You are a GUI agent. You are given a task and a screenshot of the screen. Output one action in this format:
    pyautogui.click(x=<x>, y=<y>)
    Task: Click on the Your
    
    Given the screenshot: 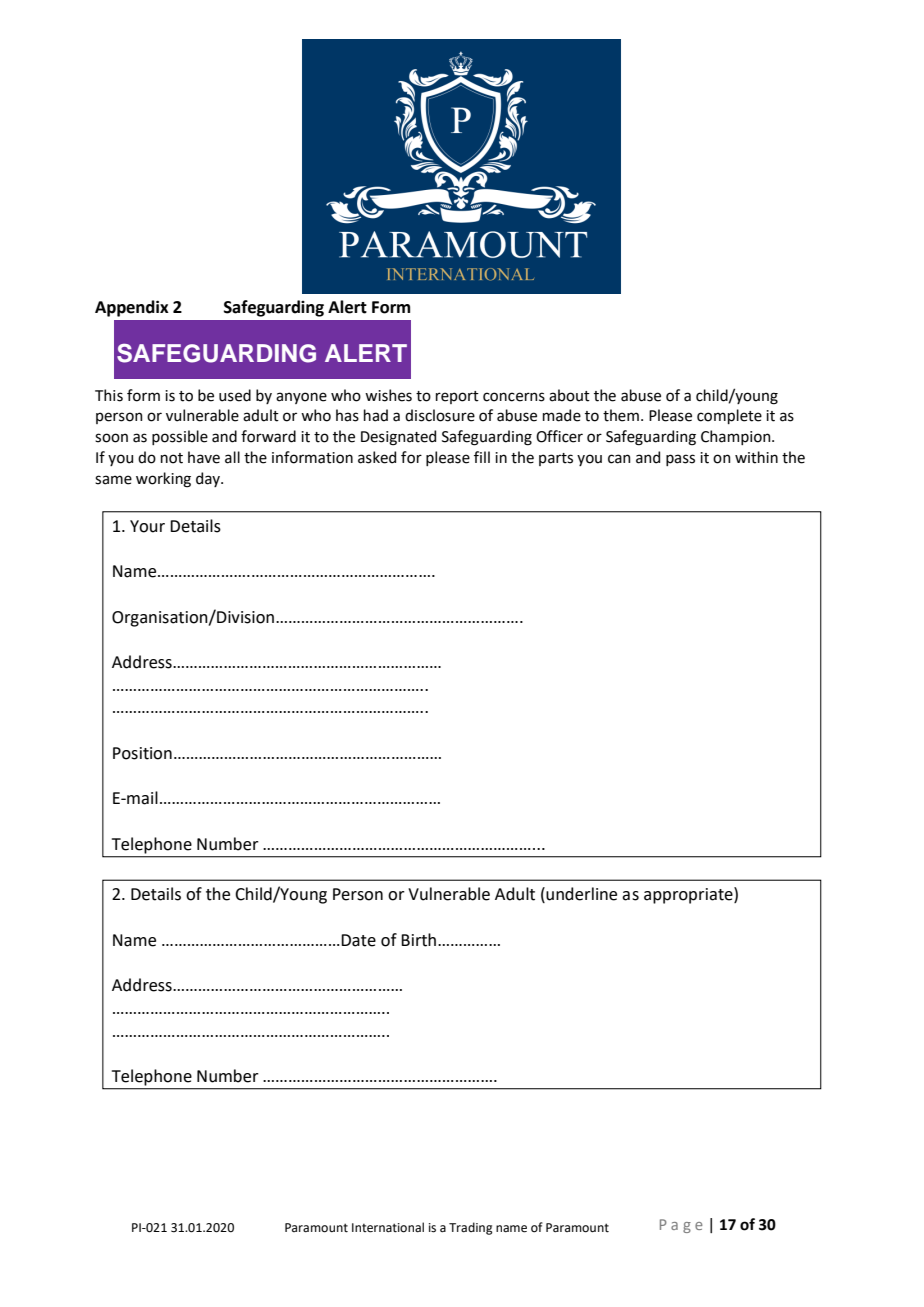 What is the action you would take?
    pyautogui.click(x=147, y=526)
